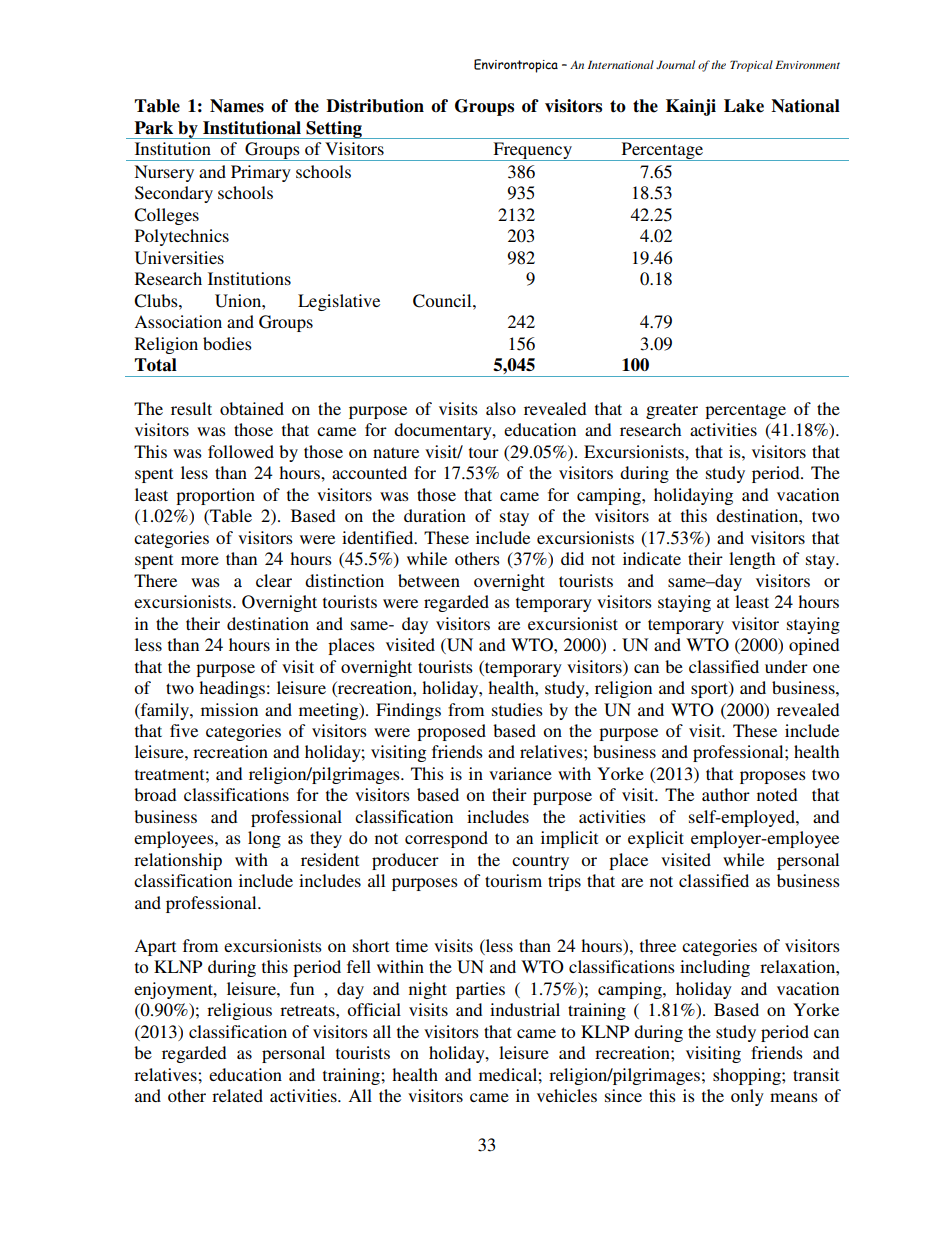 This image has width=952, height=1233. What do you see at coordinates (252, 408) in the image?
I see `obtained` at bounding box center [252, 408].
